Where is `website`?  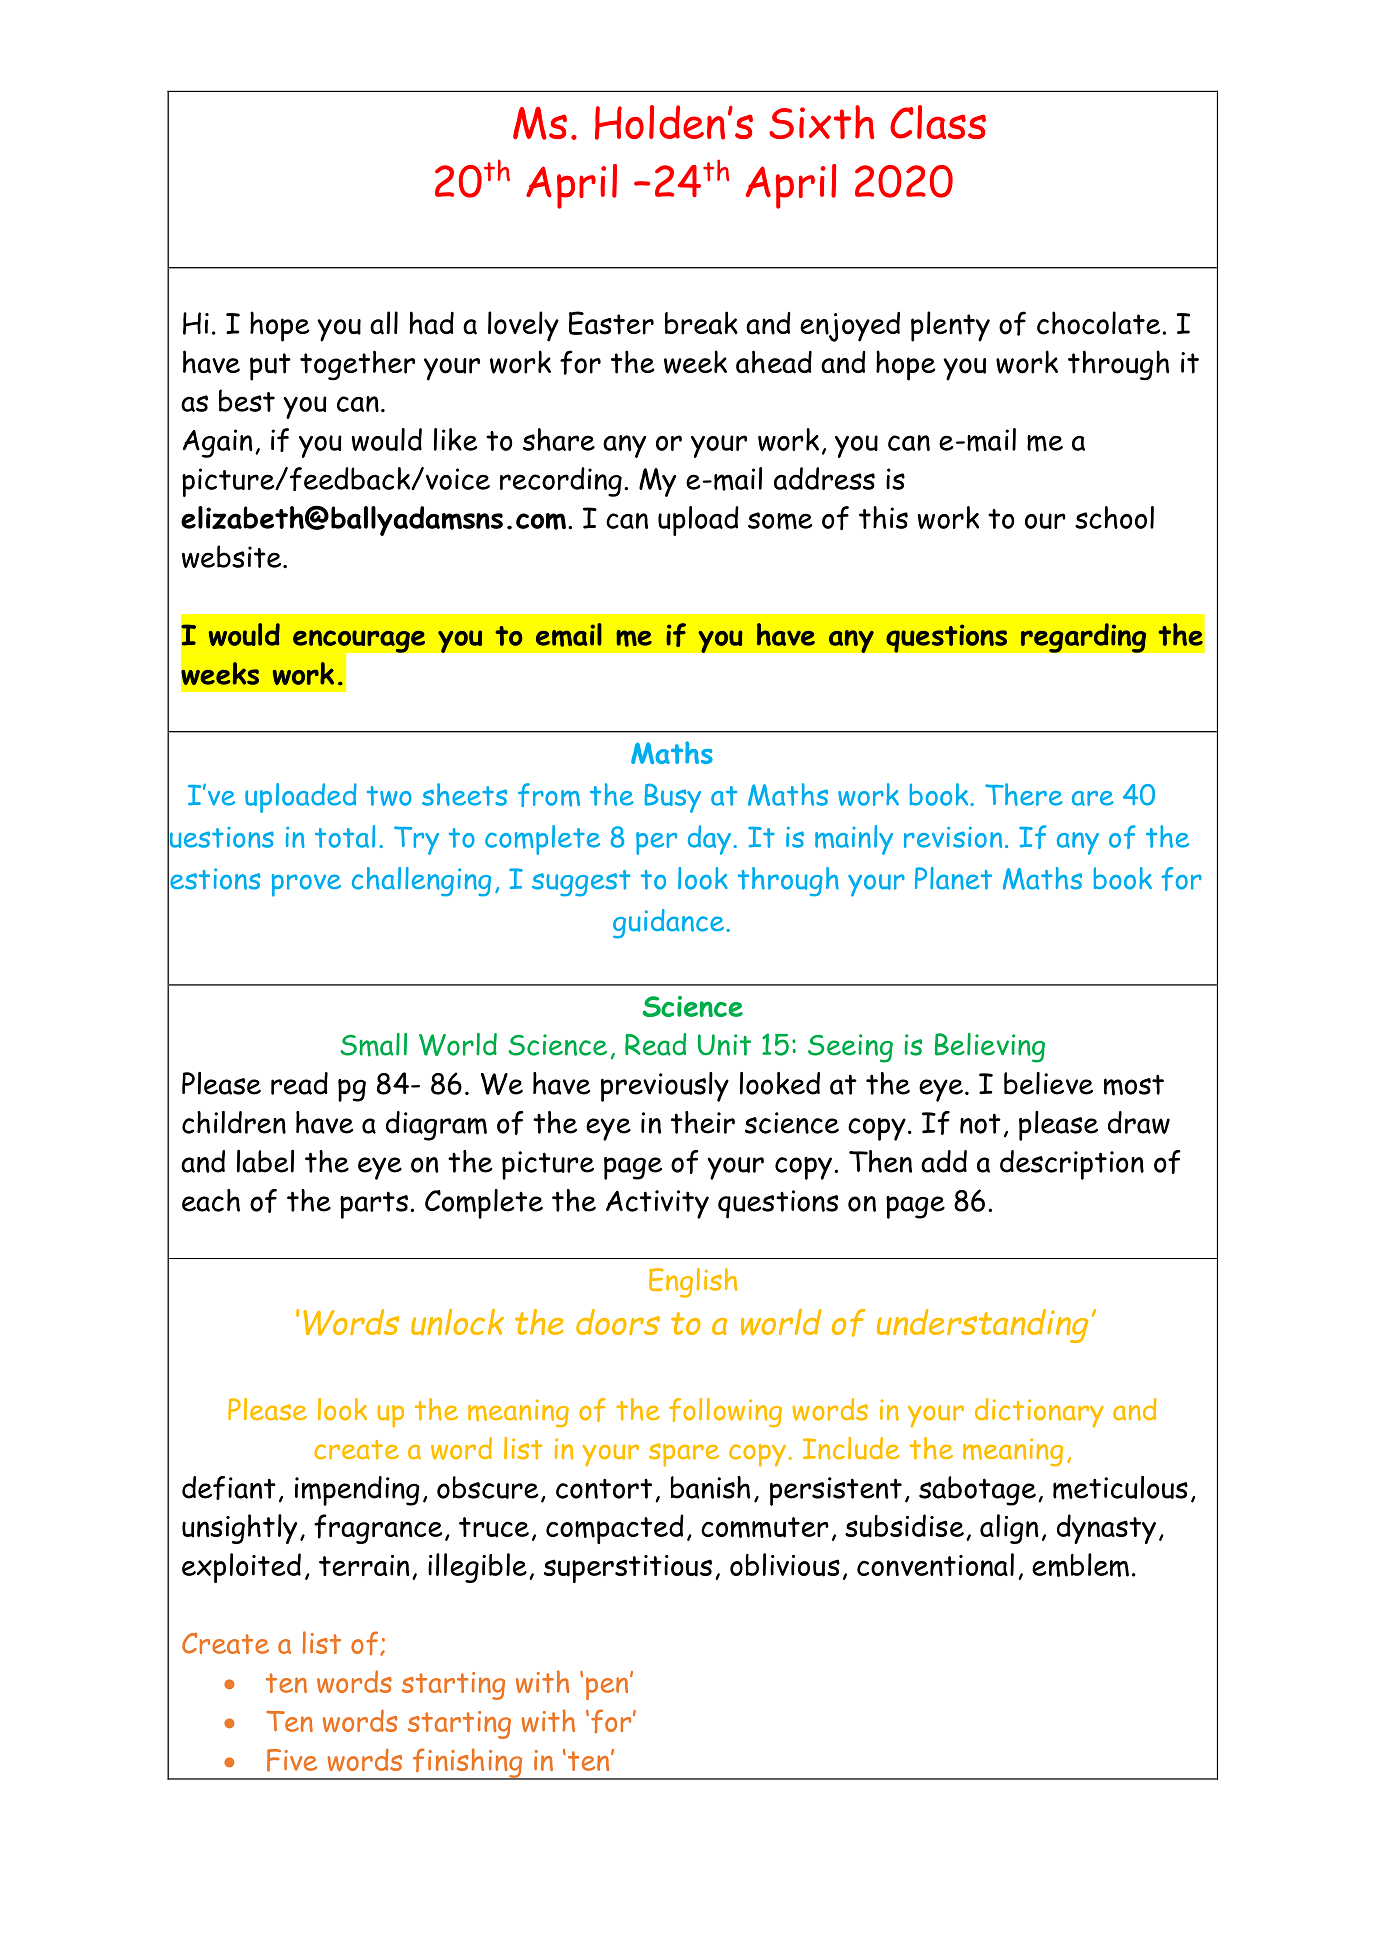 website is located at coordinates (233, 556).
